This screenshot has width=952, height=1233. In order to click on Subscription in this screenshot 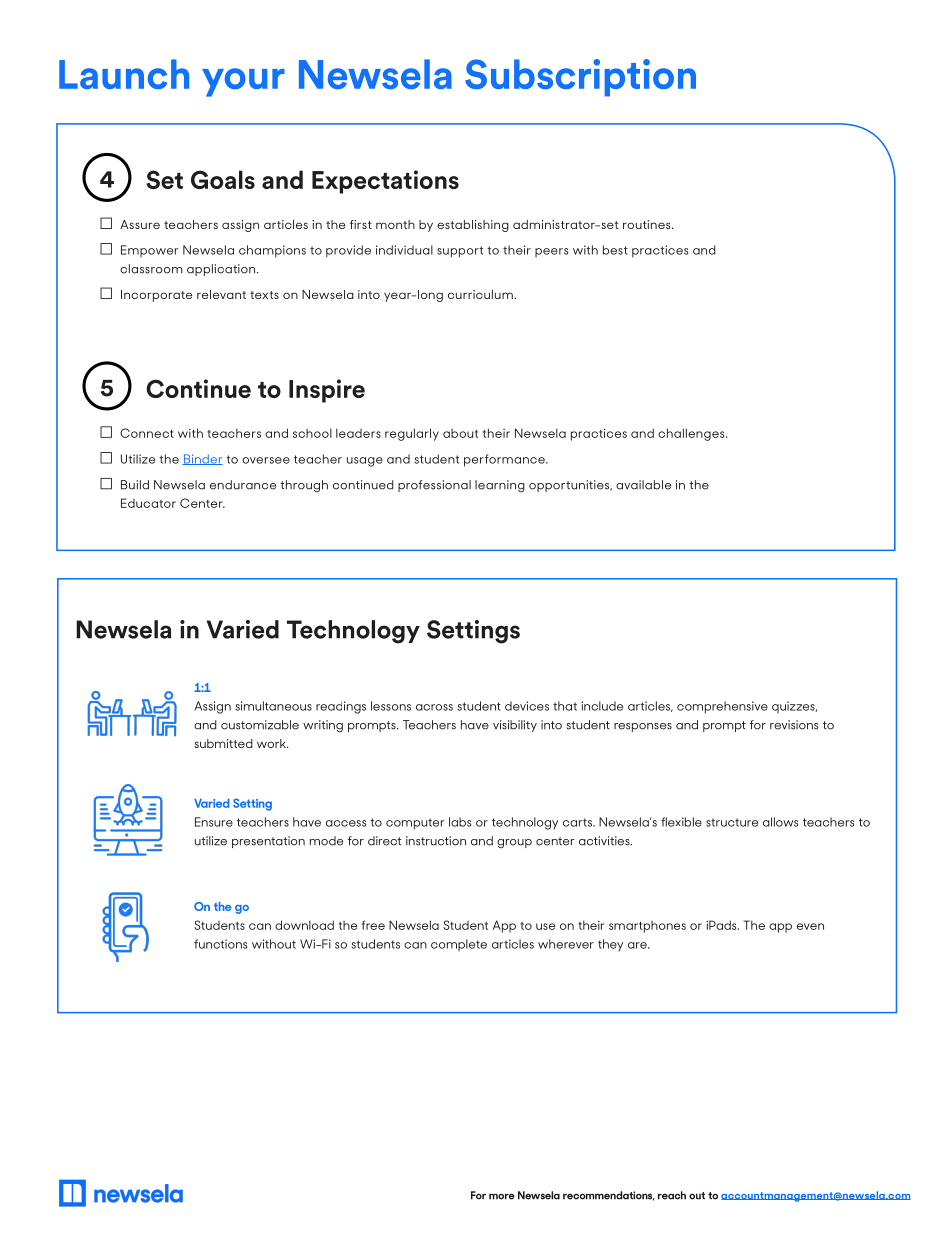, I will do `click(580, 78)`.
